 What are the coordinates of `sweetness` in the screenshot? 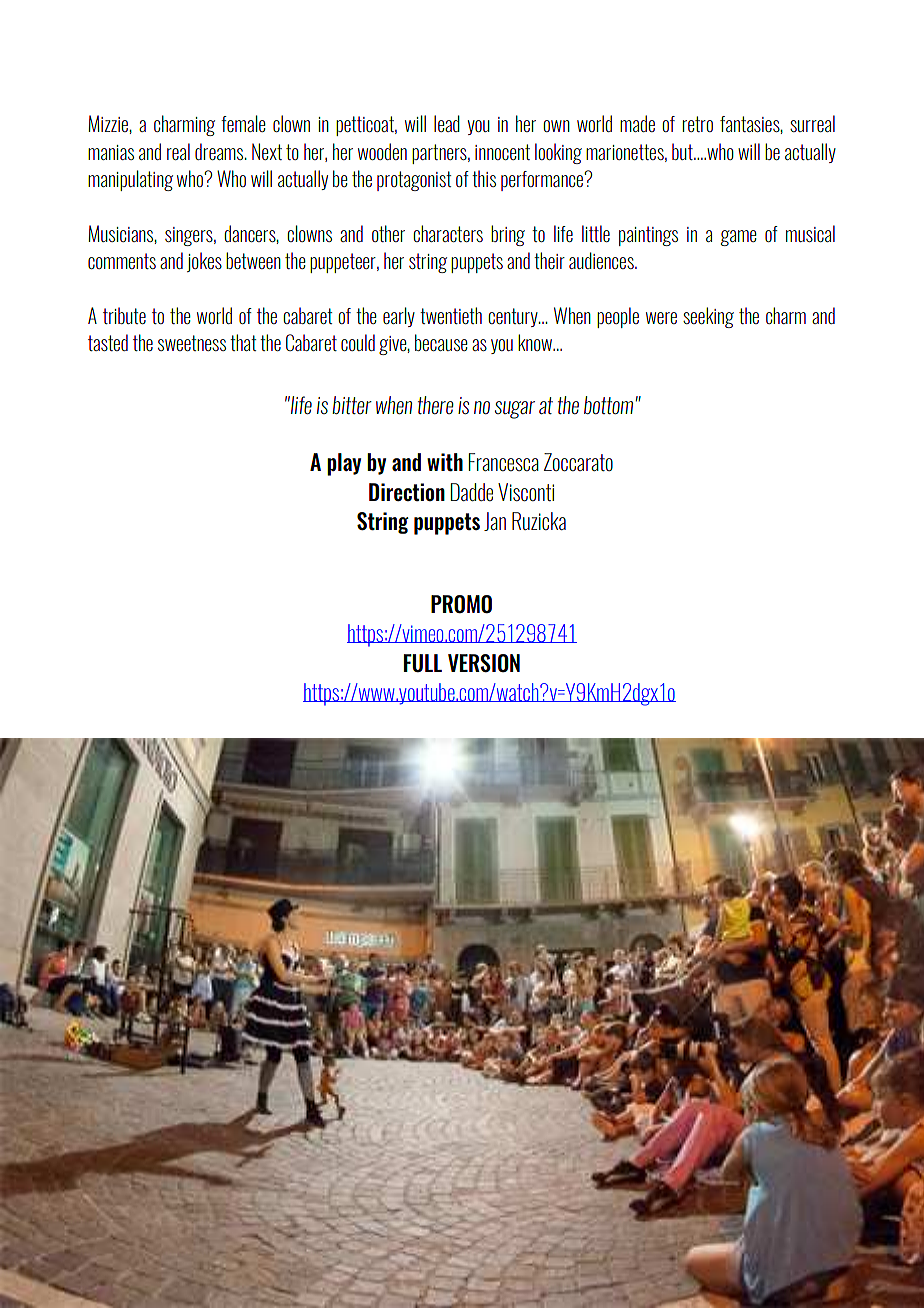 It's located at (192, 343).
